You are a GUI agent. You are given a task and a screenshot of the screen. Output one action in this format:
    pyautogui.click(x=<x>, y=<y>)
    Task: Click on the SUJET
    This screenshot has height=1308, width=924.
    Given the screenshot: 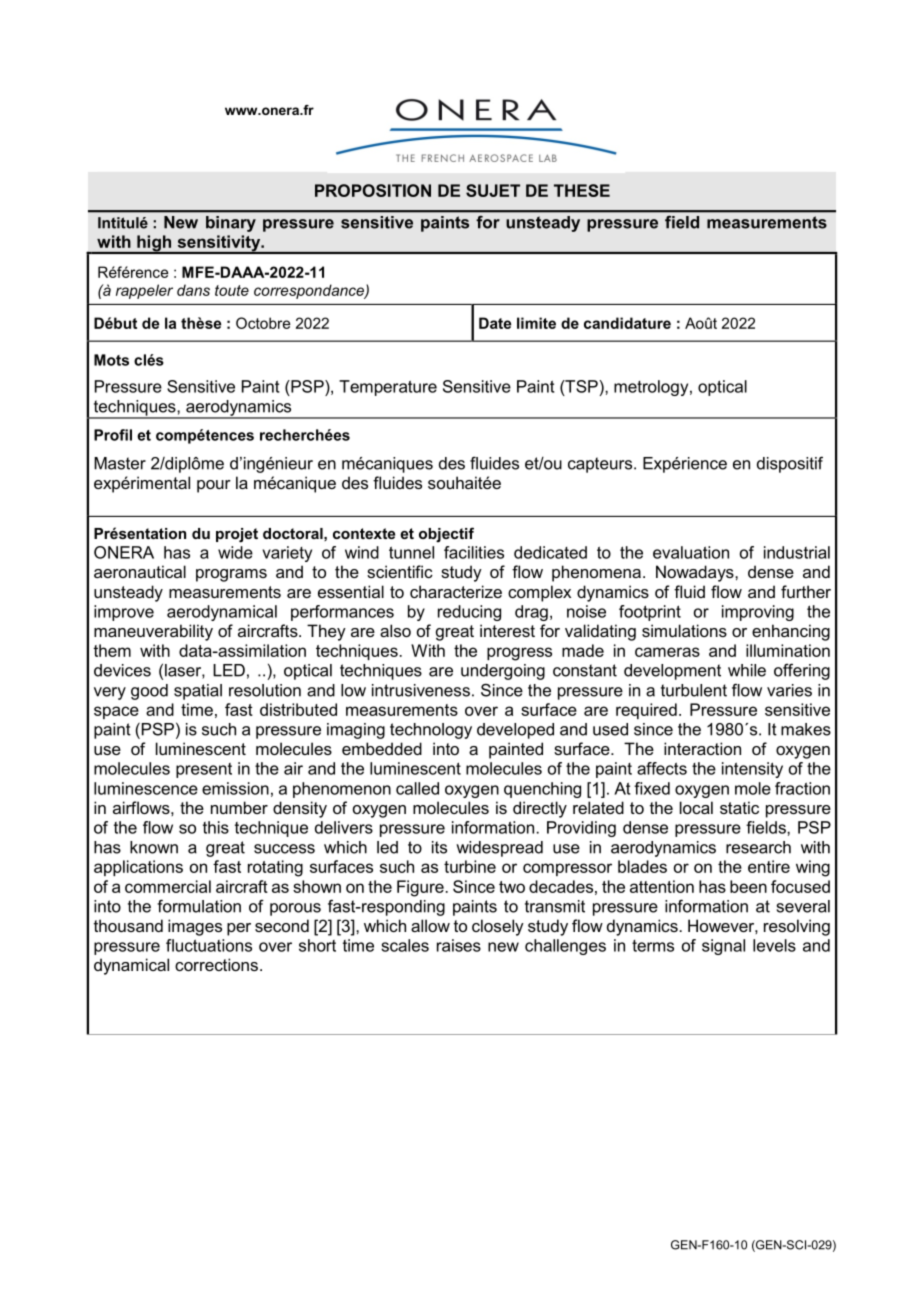 What is the action you would take?
    pyautogui.click(x=493, y=190)
